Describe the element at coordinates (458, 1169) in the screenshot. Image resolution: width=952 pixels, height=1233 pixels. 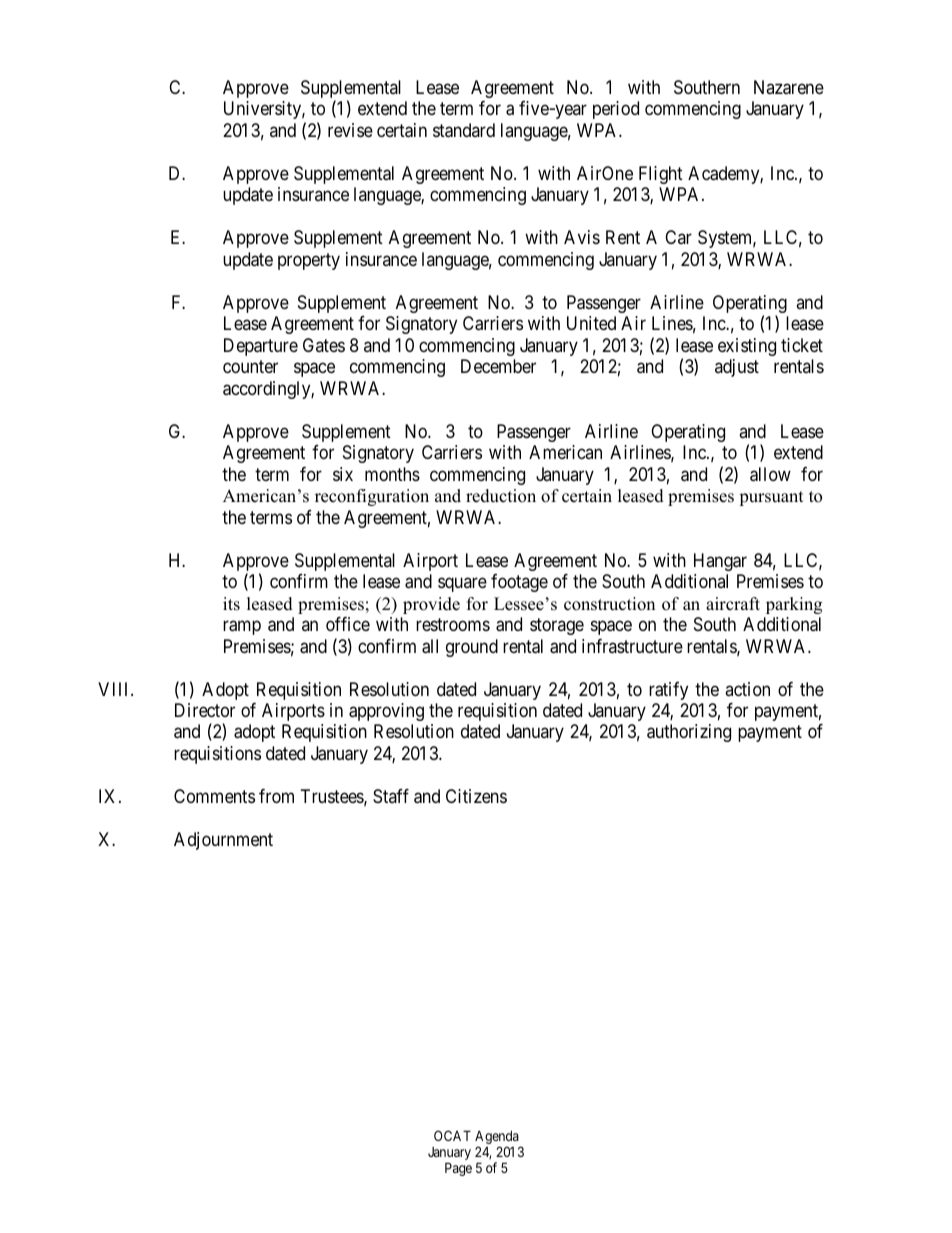
I see `Page` at that location.
